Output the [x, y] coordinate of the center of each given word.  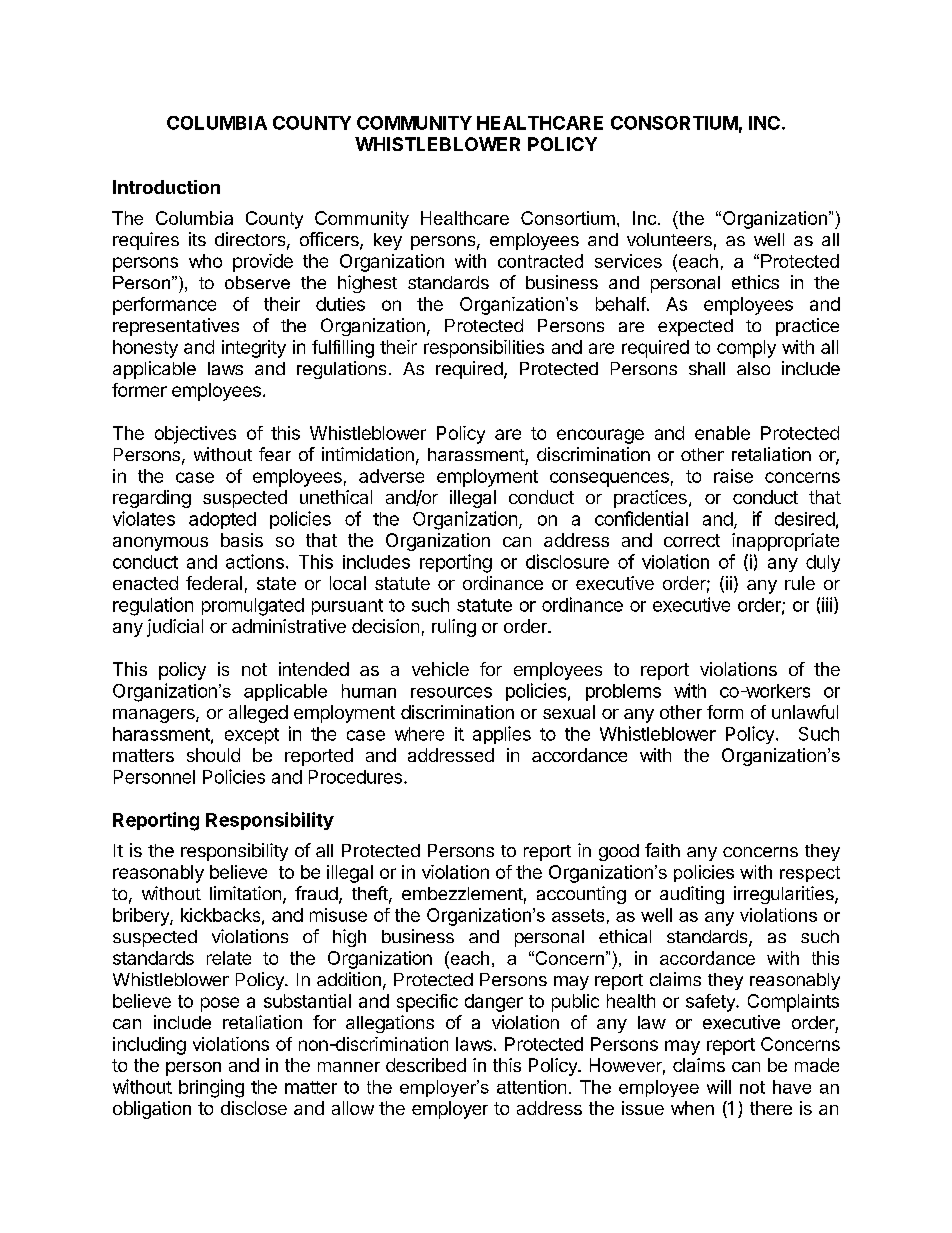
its [197, 239]
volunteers [669, 239]
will [719, 1087]
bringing [211, 1088]
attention [531, 1087]
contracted [540, 261]
